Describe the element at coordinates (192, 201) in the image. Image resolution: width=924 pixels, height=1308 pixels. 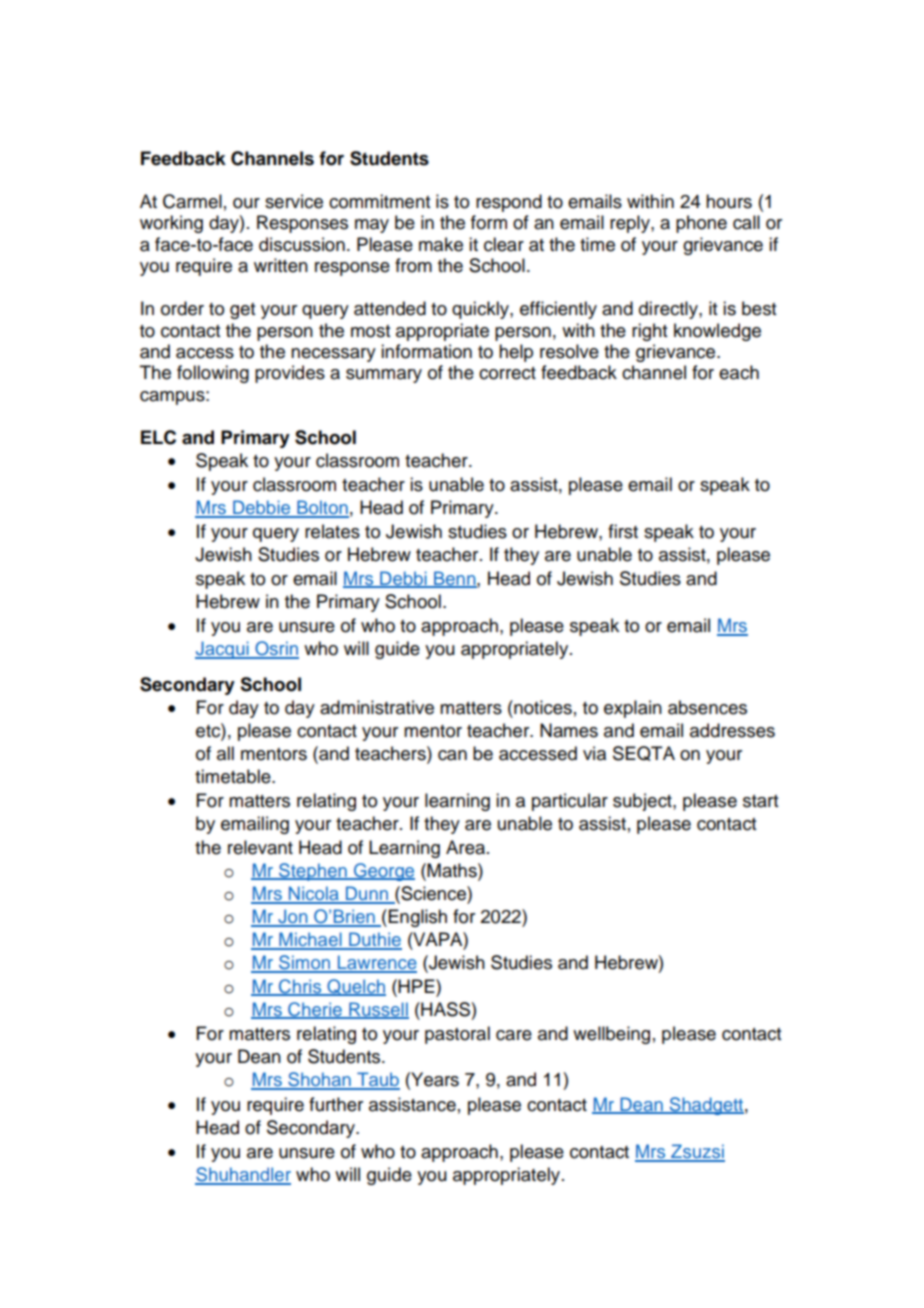
I see `Carmel` at that location.
